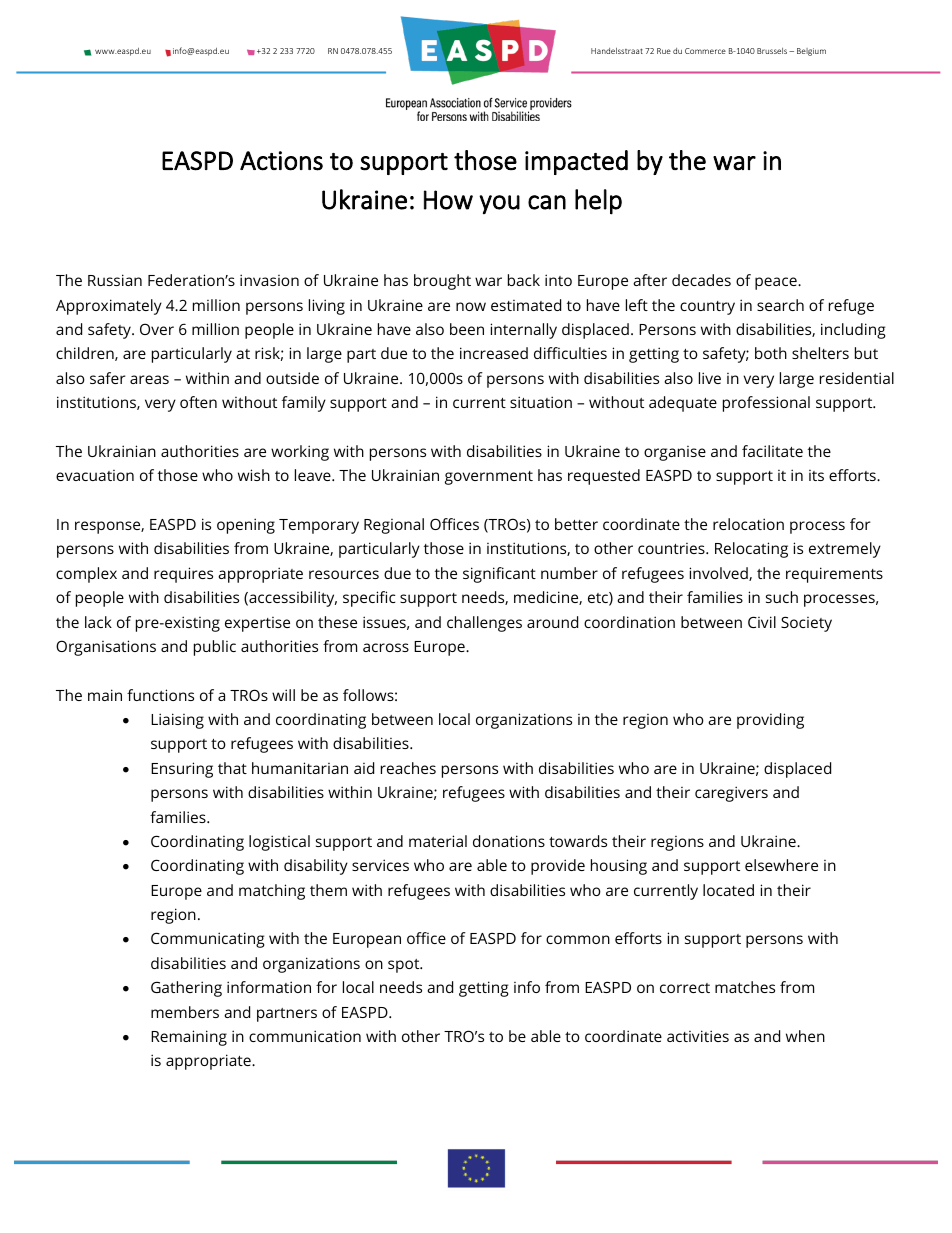 The image size is (952, 1233). Describe the element at coordinates (281, 161) in the screenshot. I see `Actions` at that location.
